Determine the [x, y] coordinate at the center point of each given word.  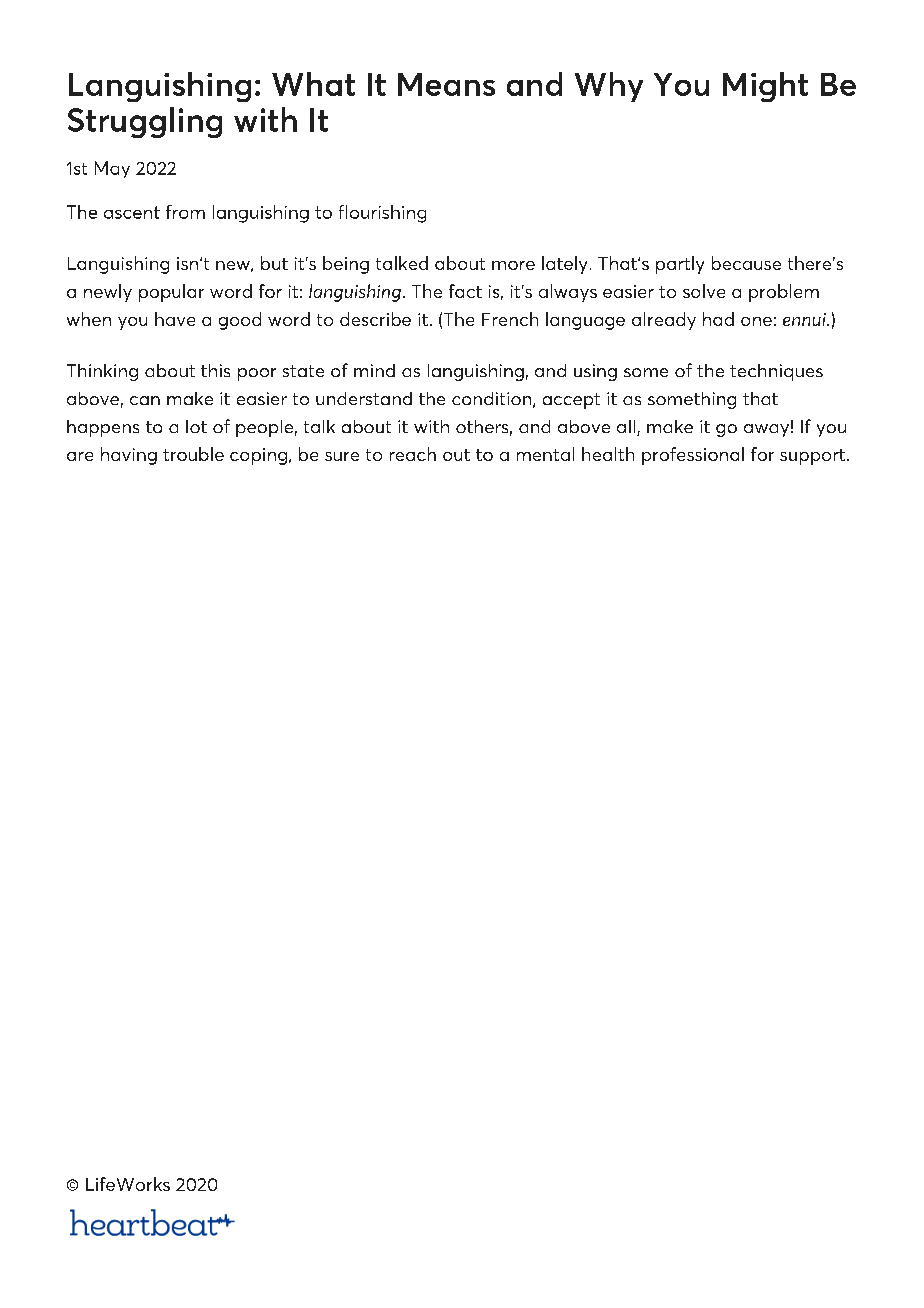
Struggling [145, 122]
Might [765, 87]
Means [446, 84]
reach [413, 454]
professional [693, 456]
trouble [193, 454]
